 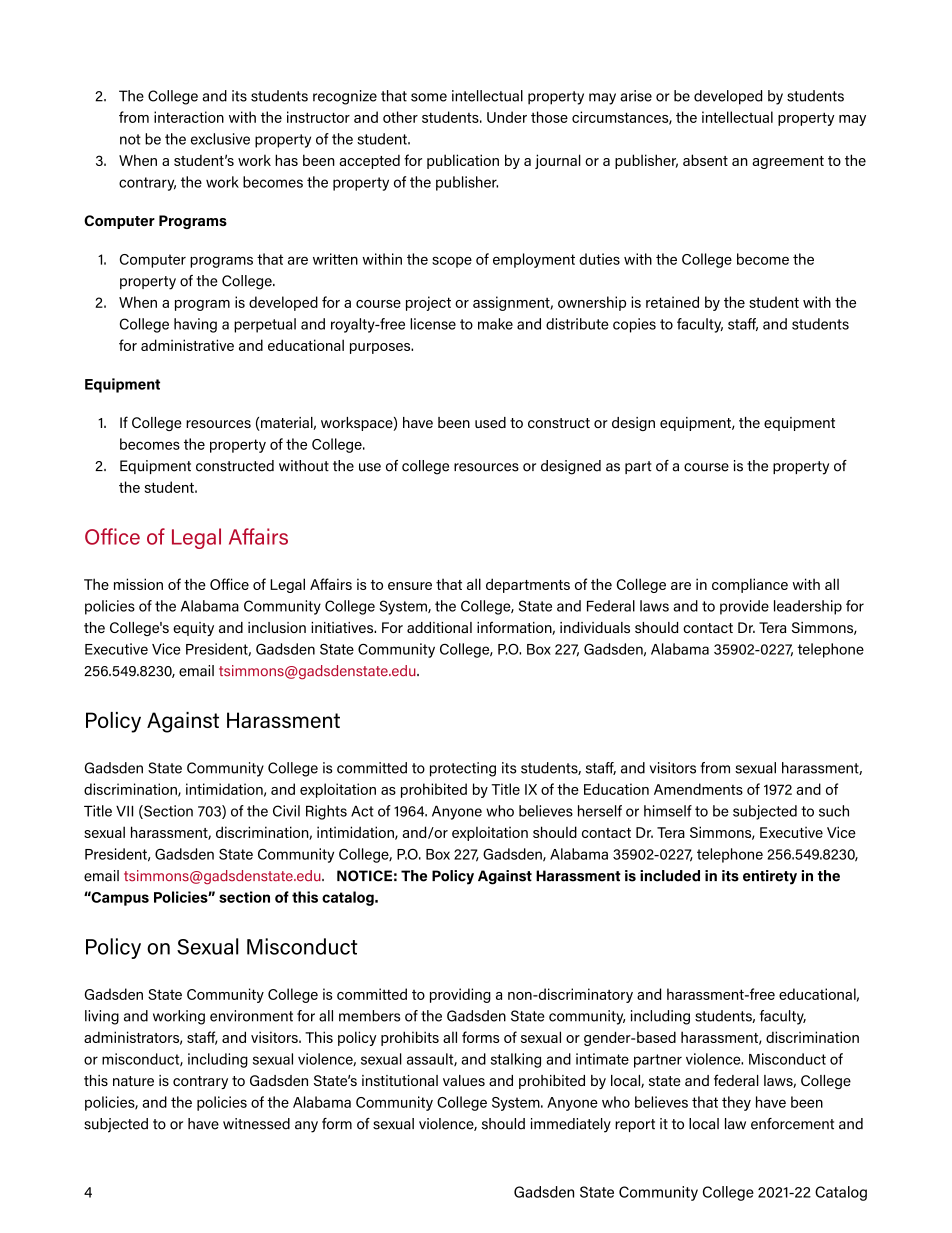 I want to click on used, so click(x=490, y=422).
